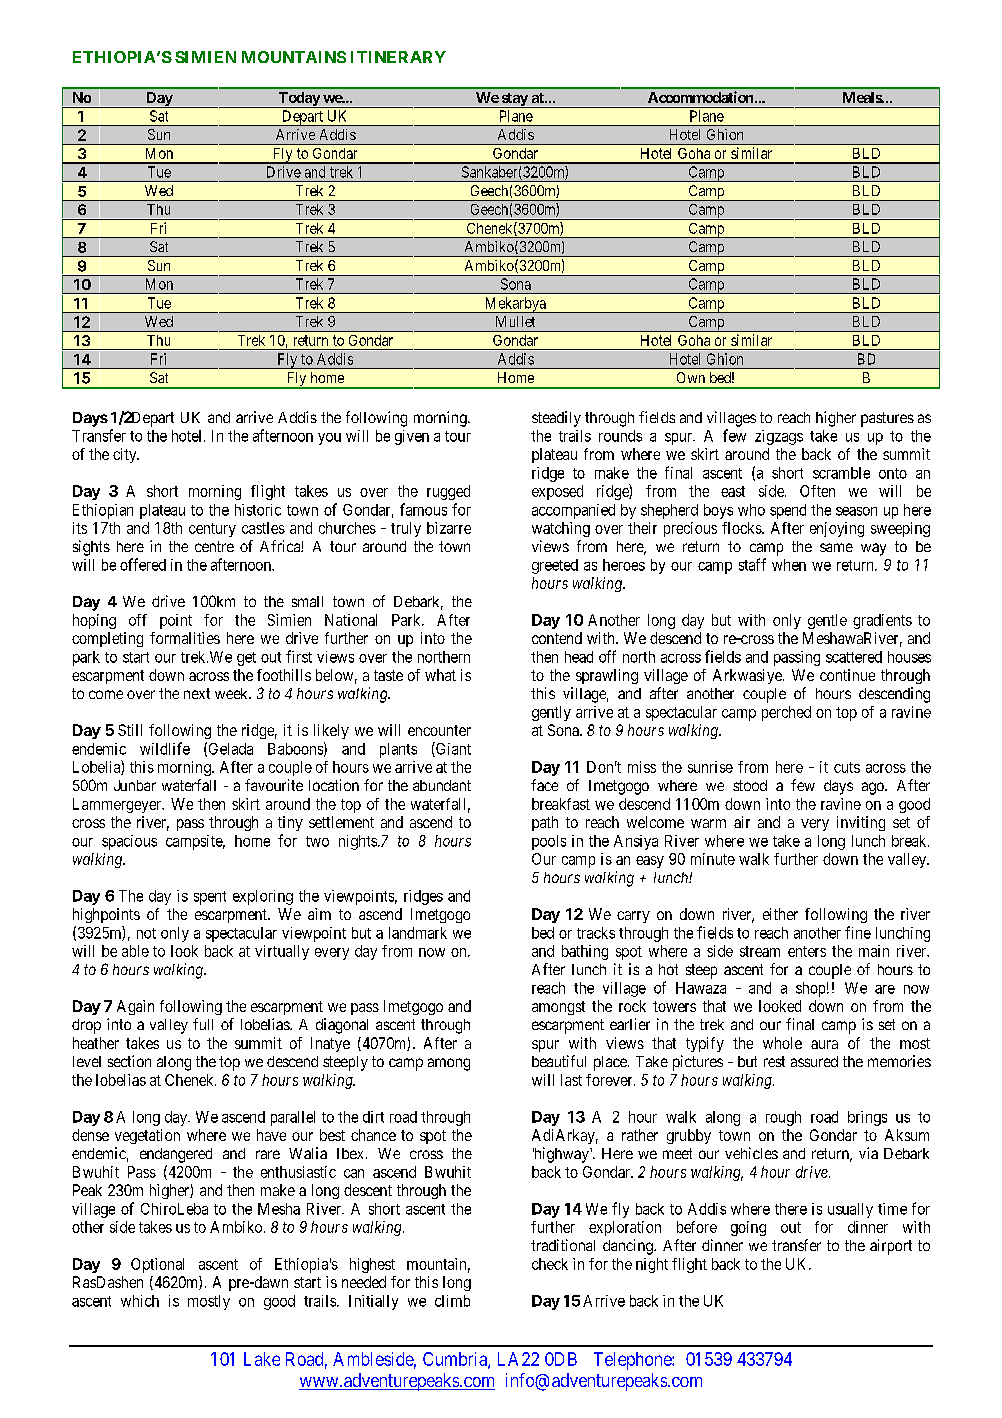 The image size is (1002, 1418). Describe the element at coordinates (779, 437) in the screenshot. I see `zigzags` at that location.
